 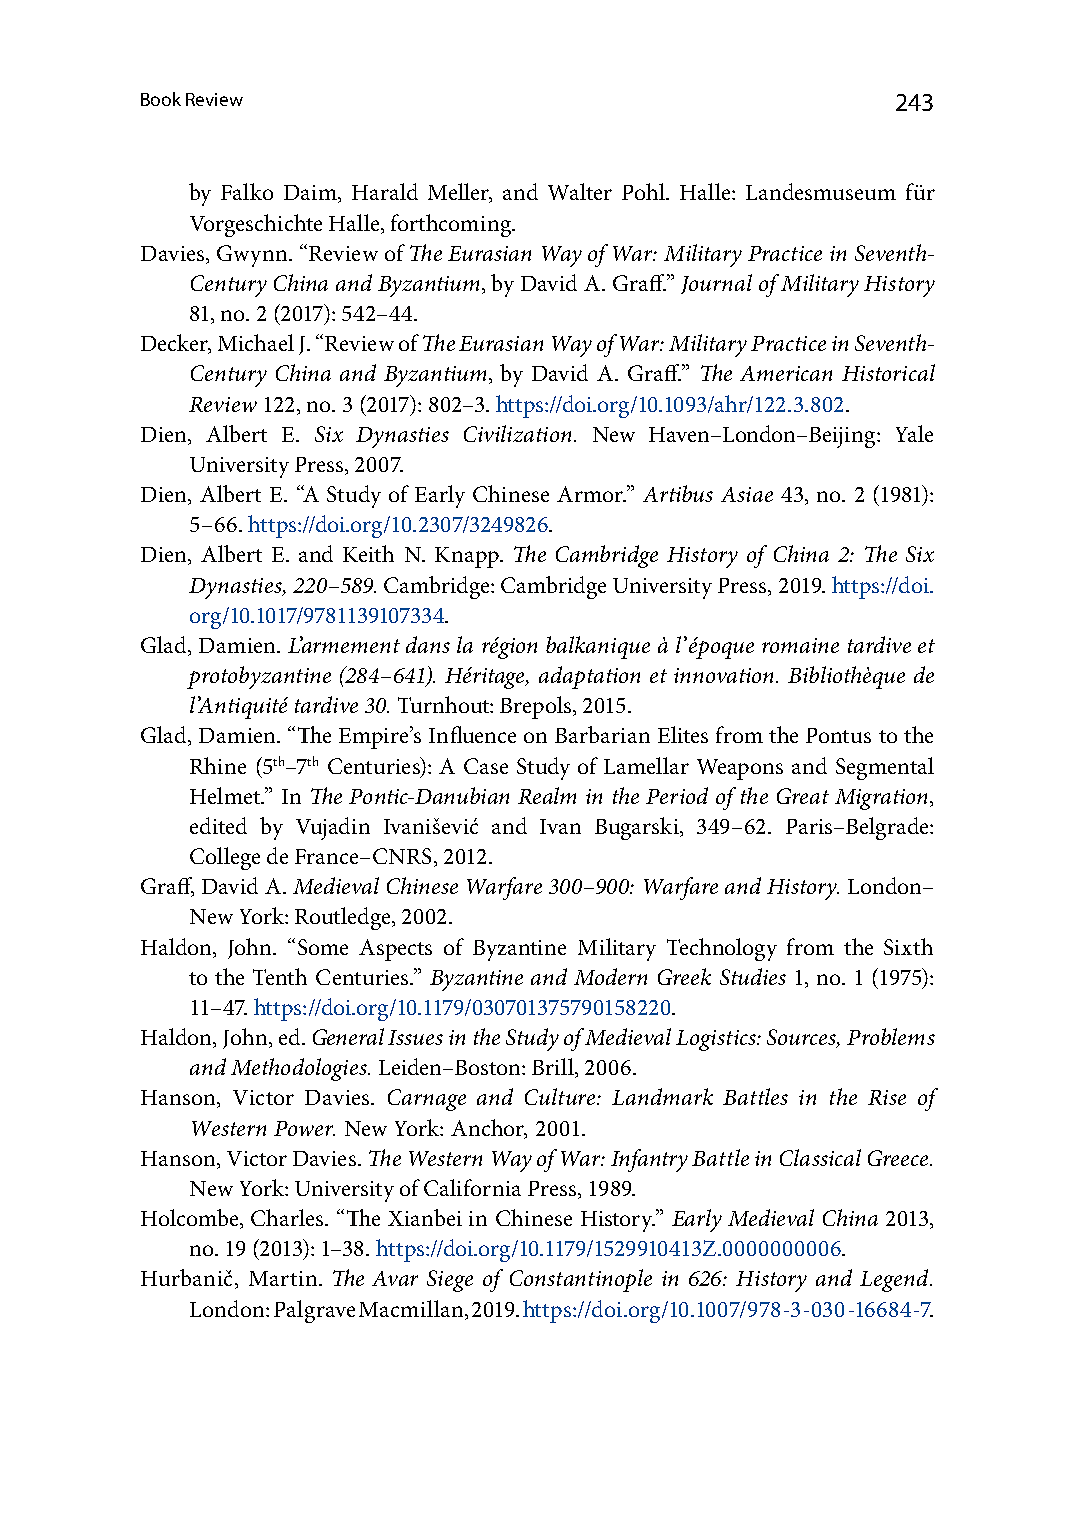 I want to click on Civilization, so click(x=517, y=433).
